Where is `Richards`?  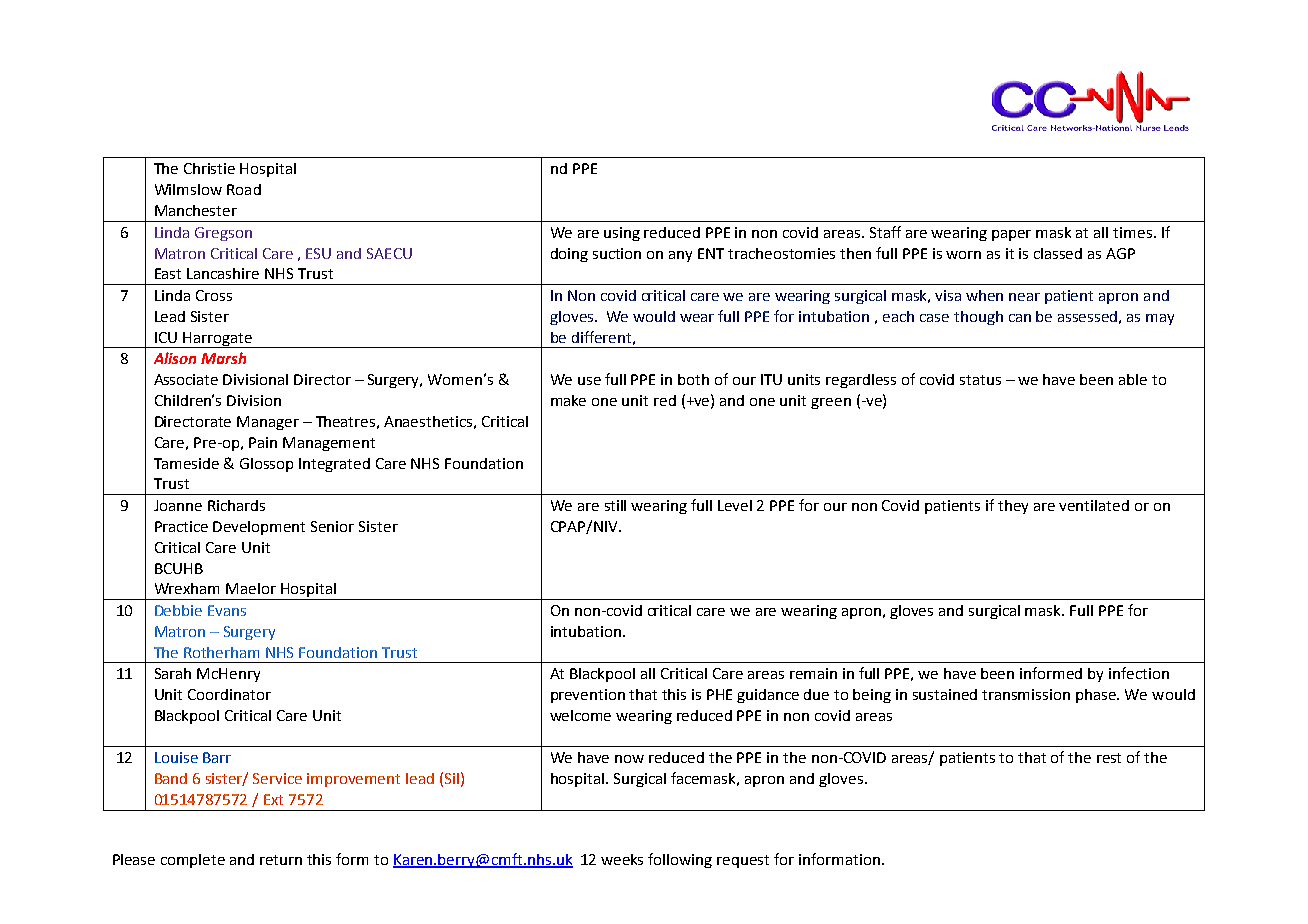 Richards is located at coordinates (236, 505).
